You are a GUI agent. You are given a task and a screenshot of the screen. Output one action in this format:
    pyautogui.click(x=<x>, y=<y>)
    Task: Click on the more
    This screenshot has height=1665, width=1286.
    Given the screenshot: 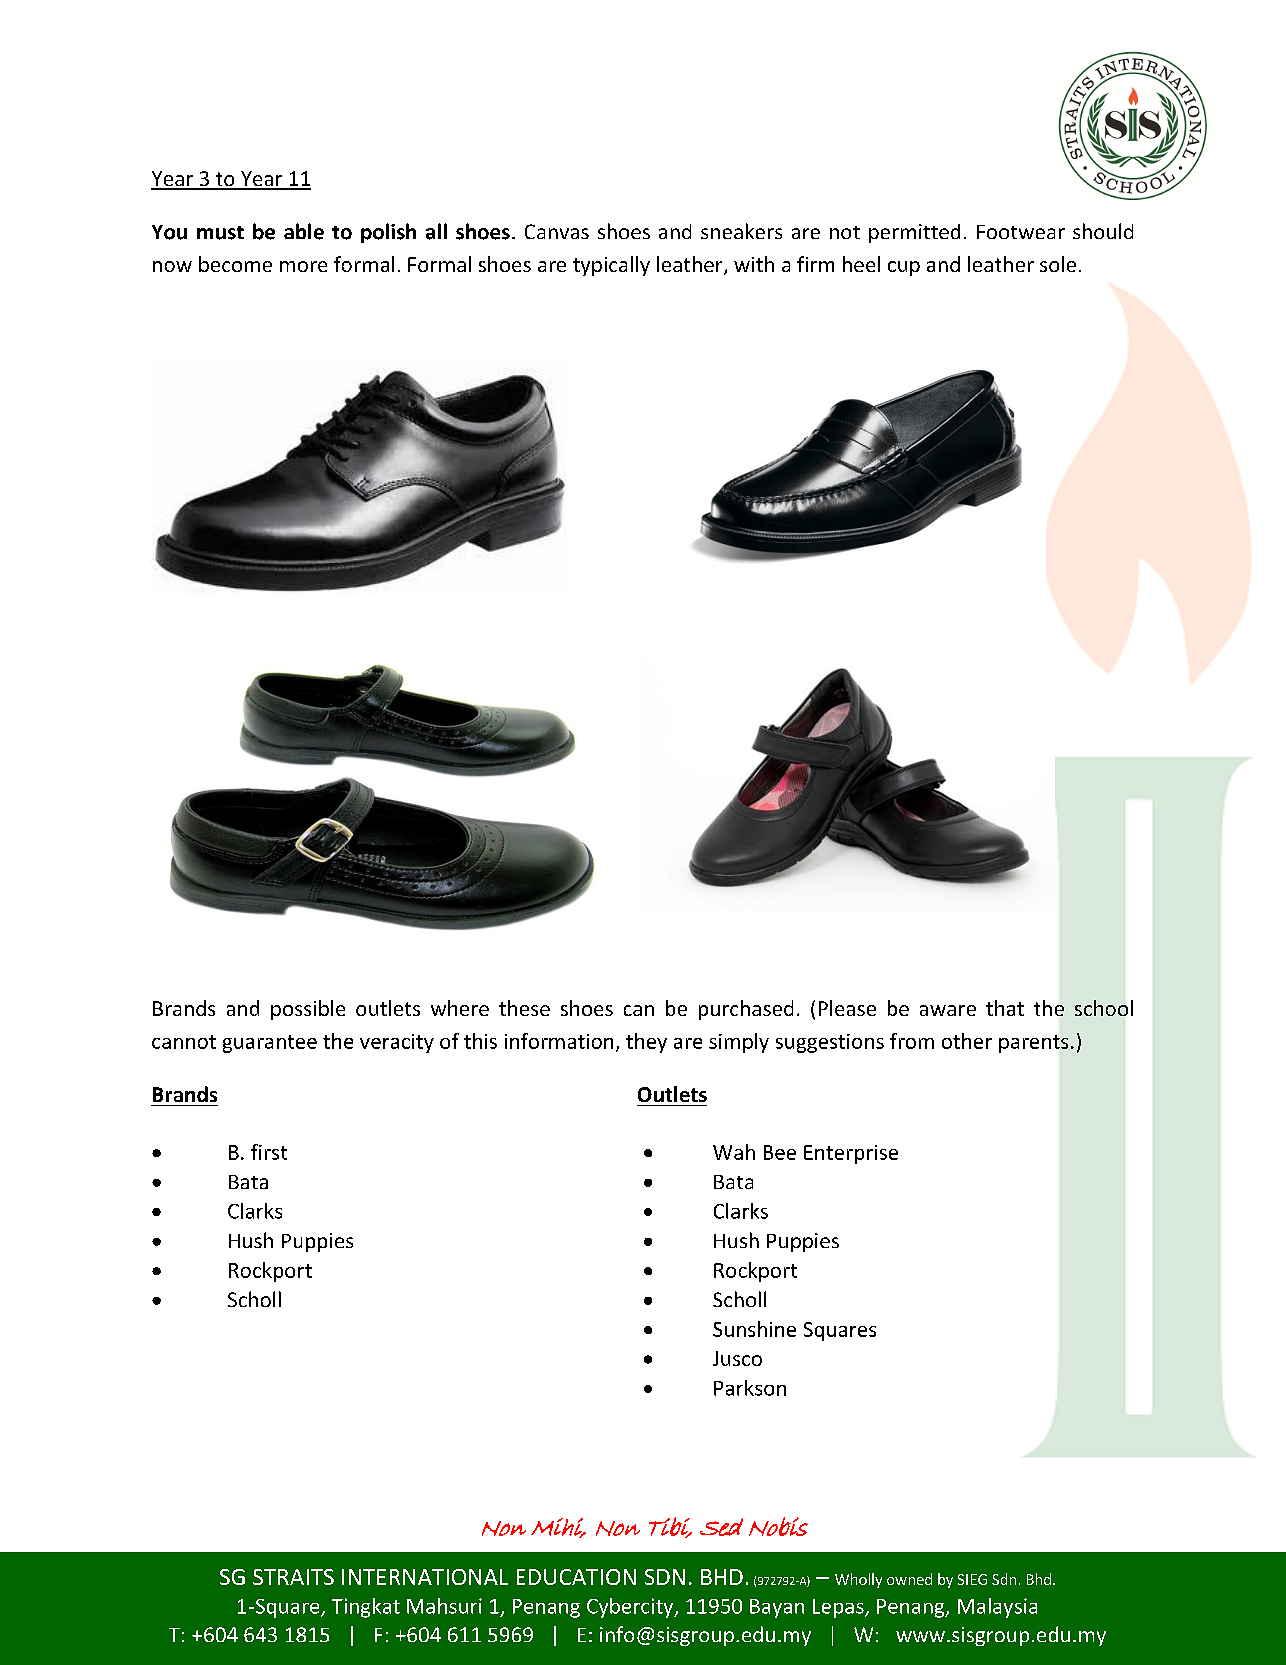 What is the action you would take?
    pyautogui.click(x=303, y=266)
